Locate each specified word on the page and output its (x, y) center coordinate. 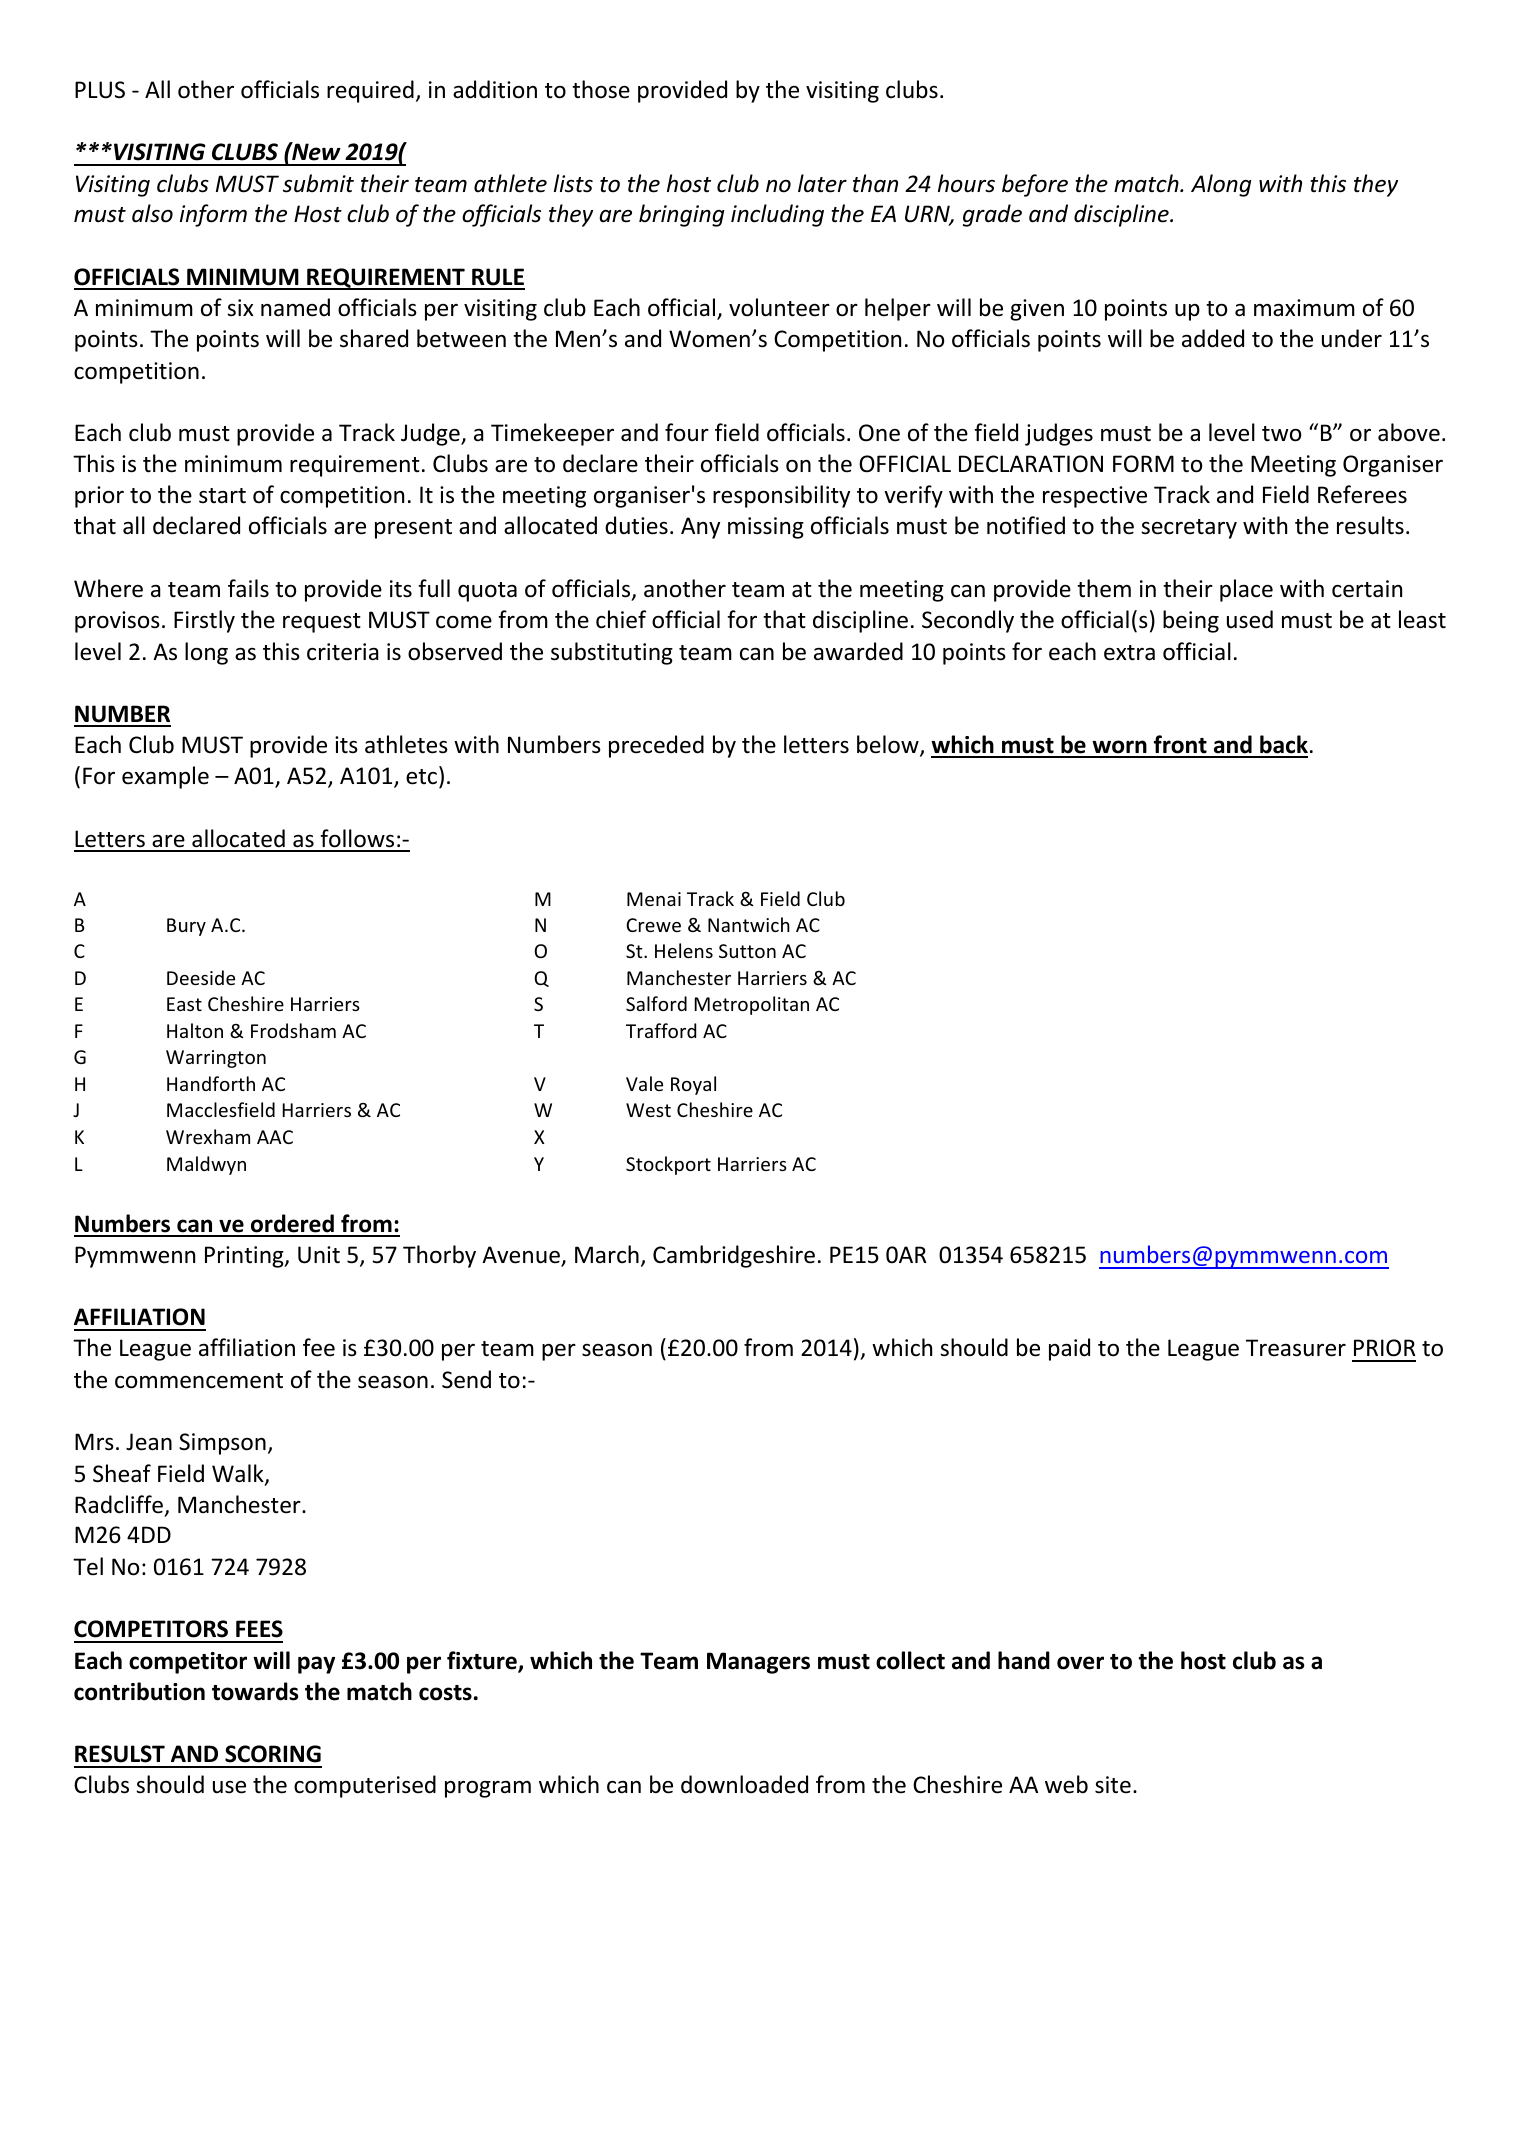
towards (255, 1691)
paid (1069, 1349)
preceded (656, 746)
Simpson (222, 1444)
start (222, 496)
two (1281, 434)
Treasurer (1296, 1348)
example (165, 777)
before (1035, 185)
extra (1129, 653)
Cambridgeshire (734, 1256)
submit (318, 183)
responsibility (781, 496)
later (822, 183)
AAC (275, 1137)
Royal (693, 1085)
